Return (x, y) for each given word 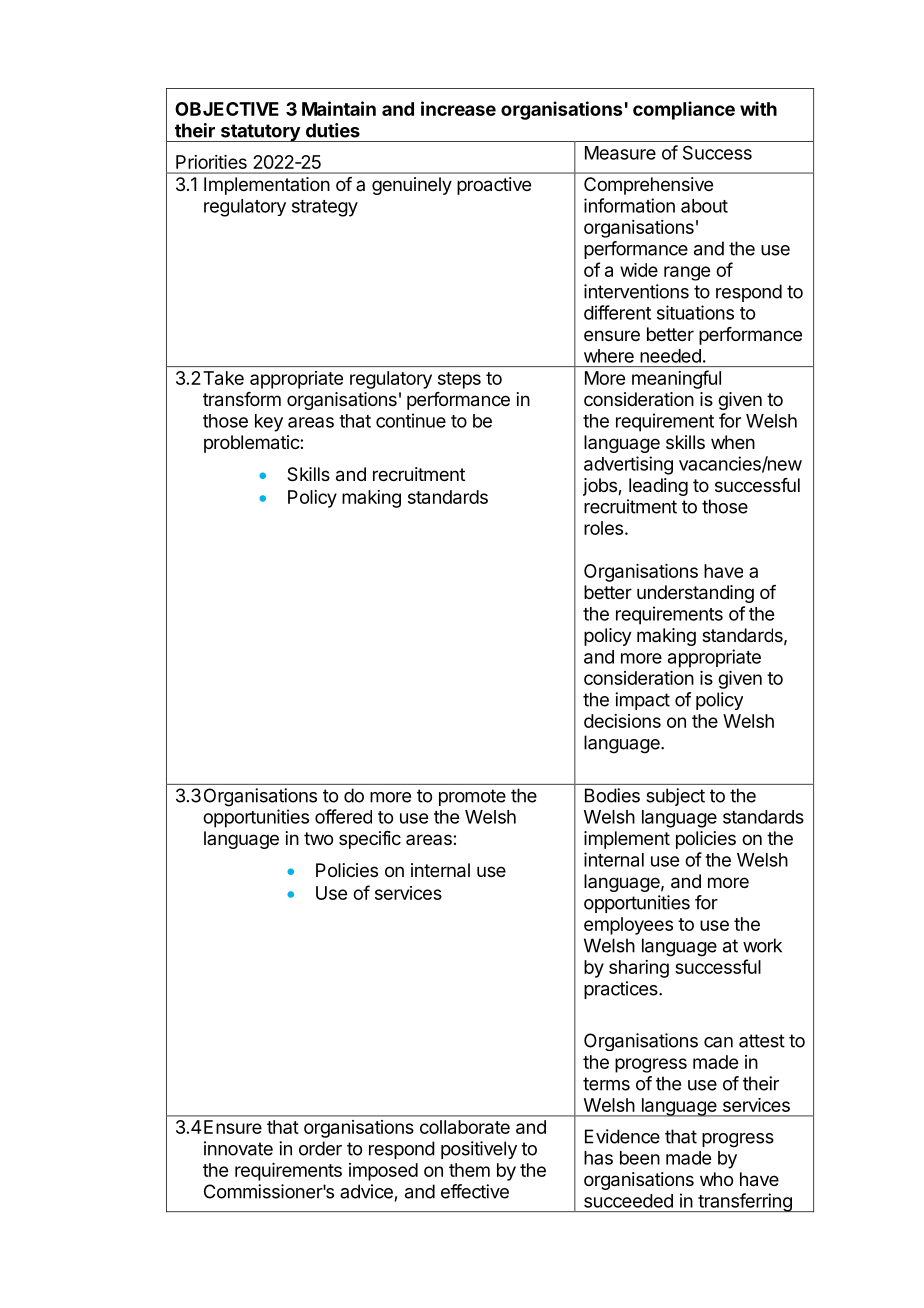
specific (370, 840)
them (469, 1170)
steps (459, 380)
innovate (238, 1148)
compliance (684, 110)
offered (343, 816)
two (318, 838)
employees (628, 926)
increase (458, 108)
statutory (260, 133)
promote (472, 797)
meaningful (676, 379)
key (269, 423)
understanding (695, 594)
